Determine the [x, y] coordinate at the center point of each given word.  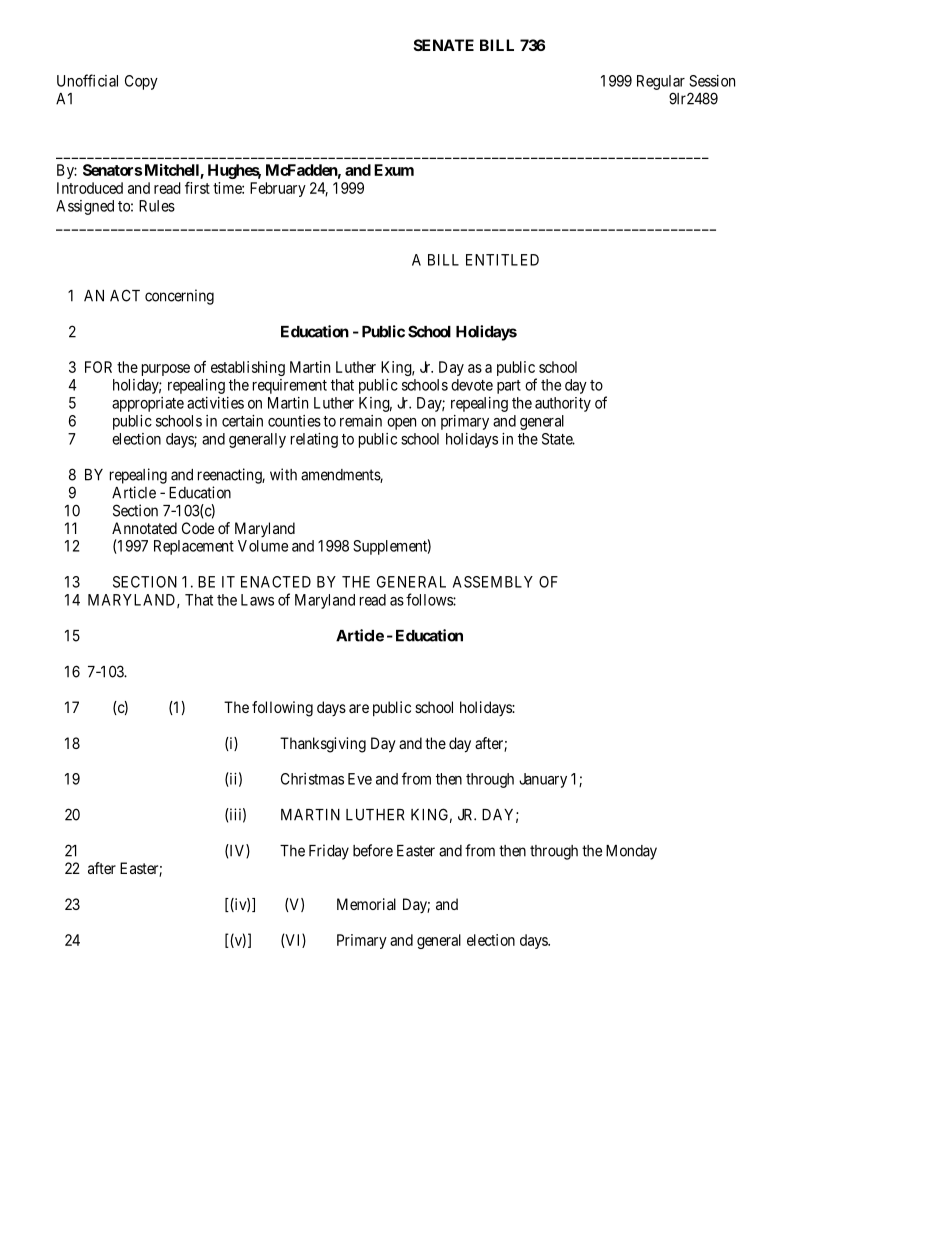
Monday [631, 852]
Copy [141, 82]
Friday [329, 852]
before [373, 850]
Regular [661, 82]
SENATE [444, 45]
